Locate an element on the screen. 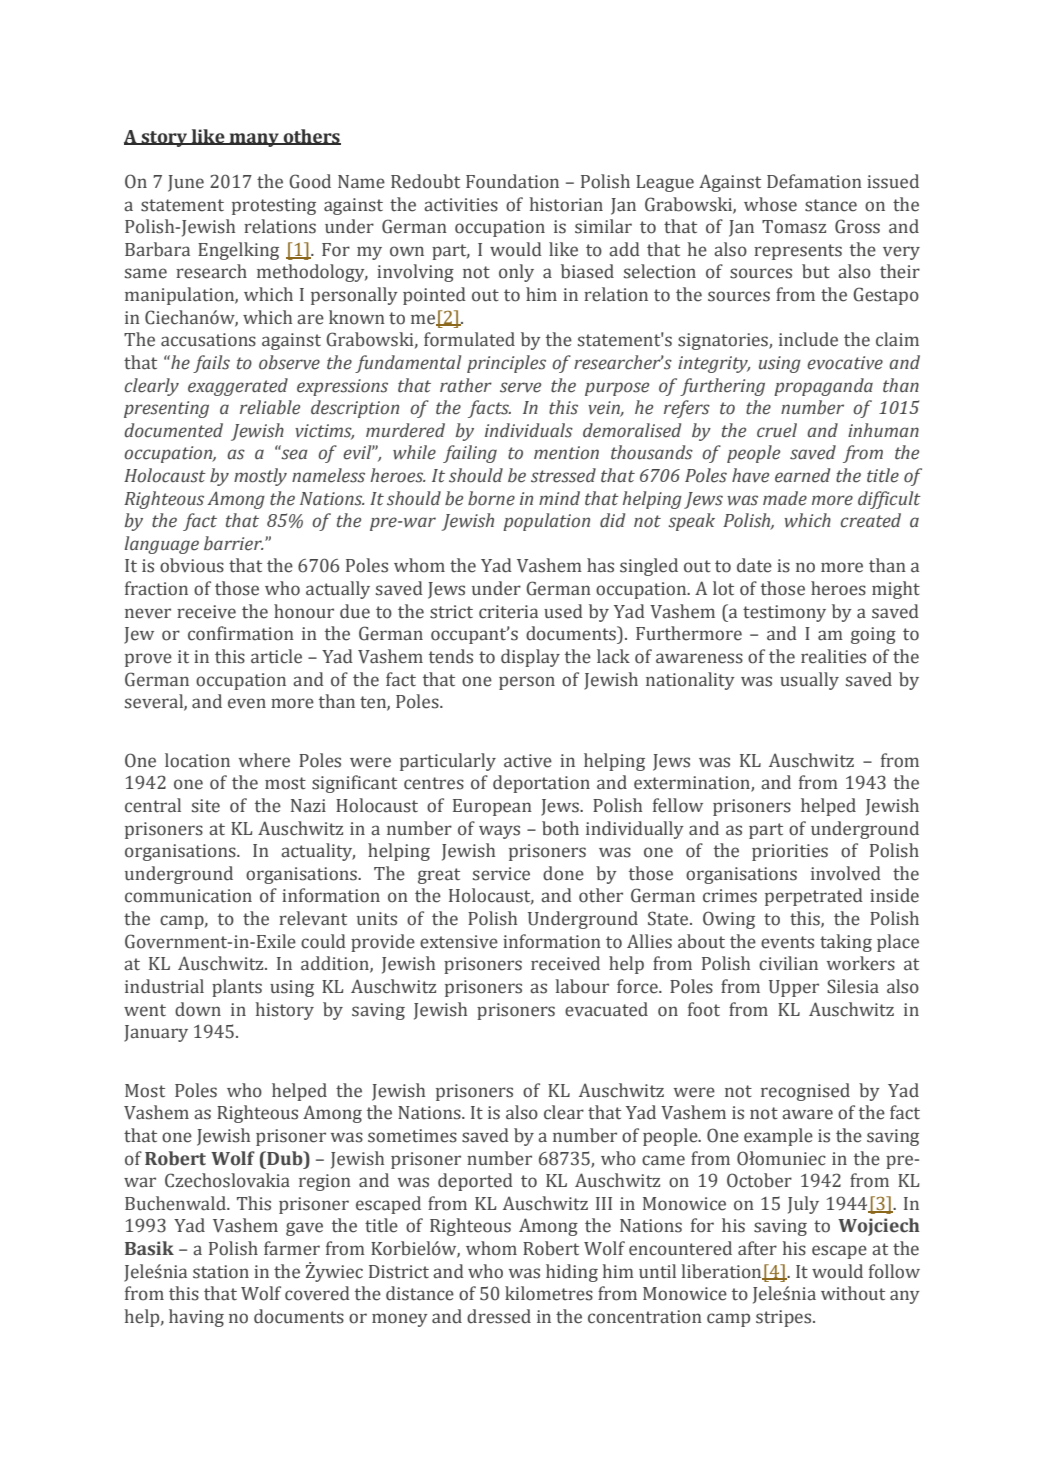 The width and height of the screenshot is (1044, 1477). date is located at coordinates (754, 565).
